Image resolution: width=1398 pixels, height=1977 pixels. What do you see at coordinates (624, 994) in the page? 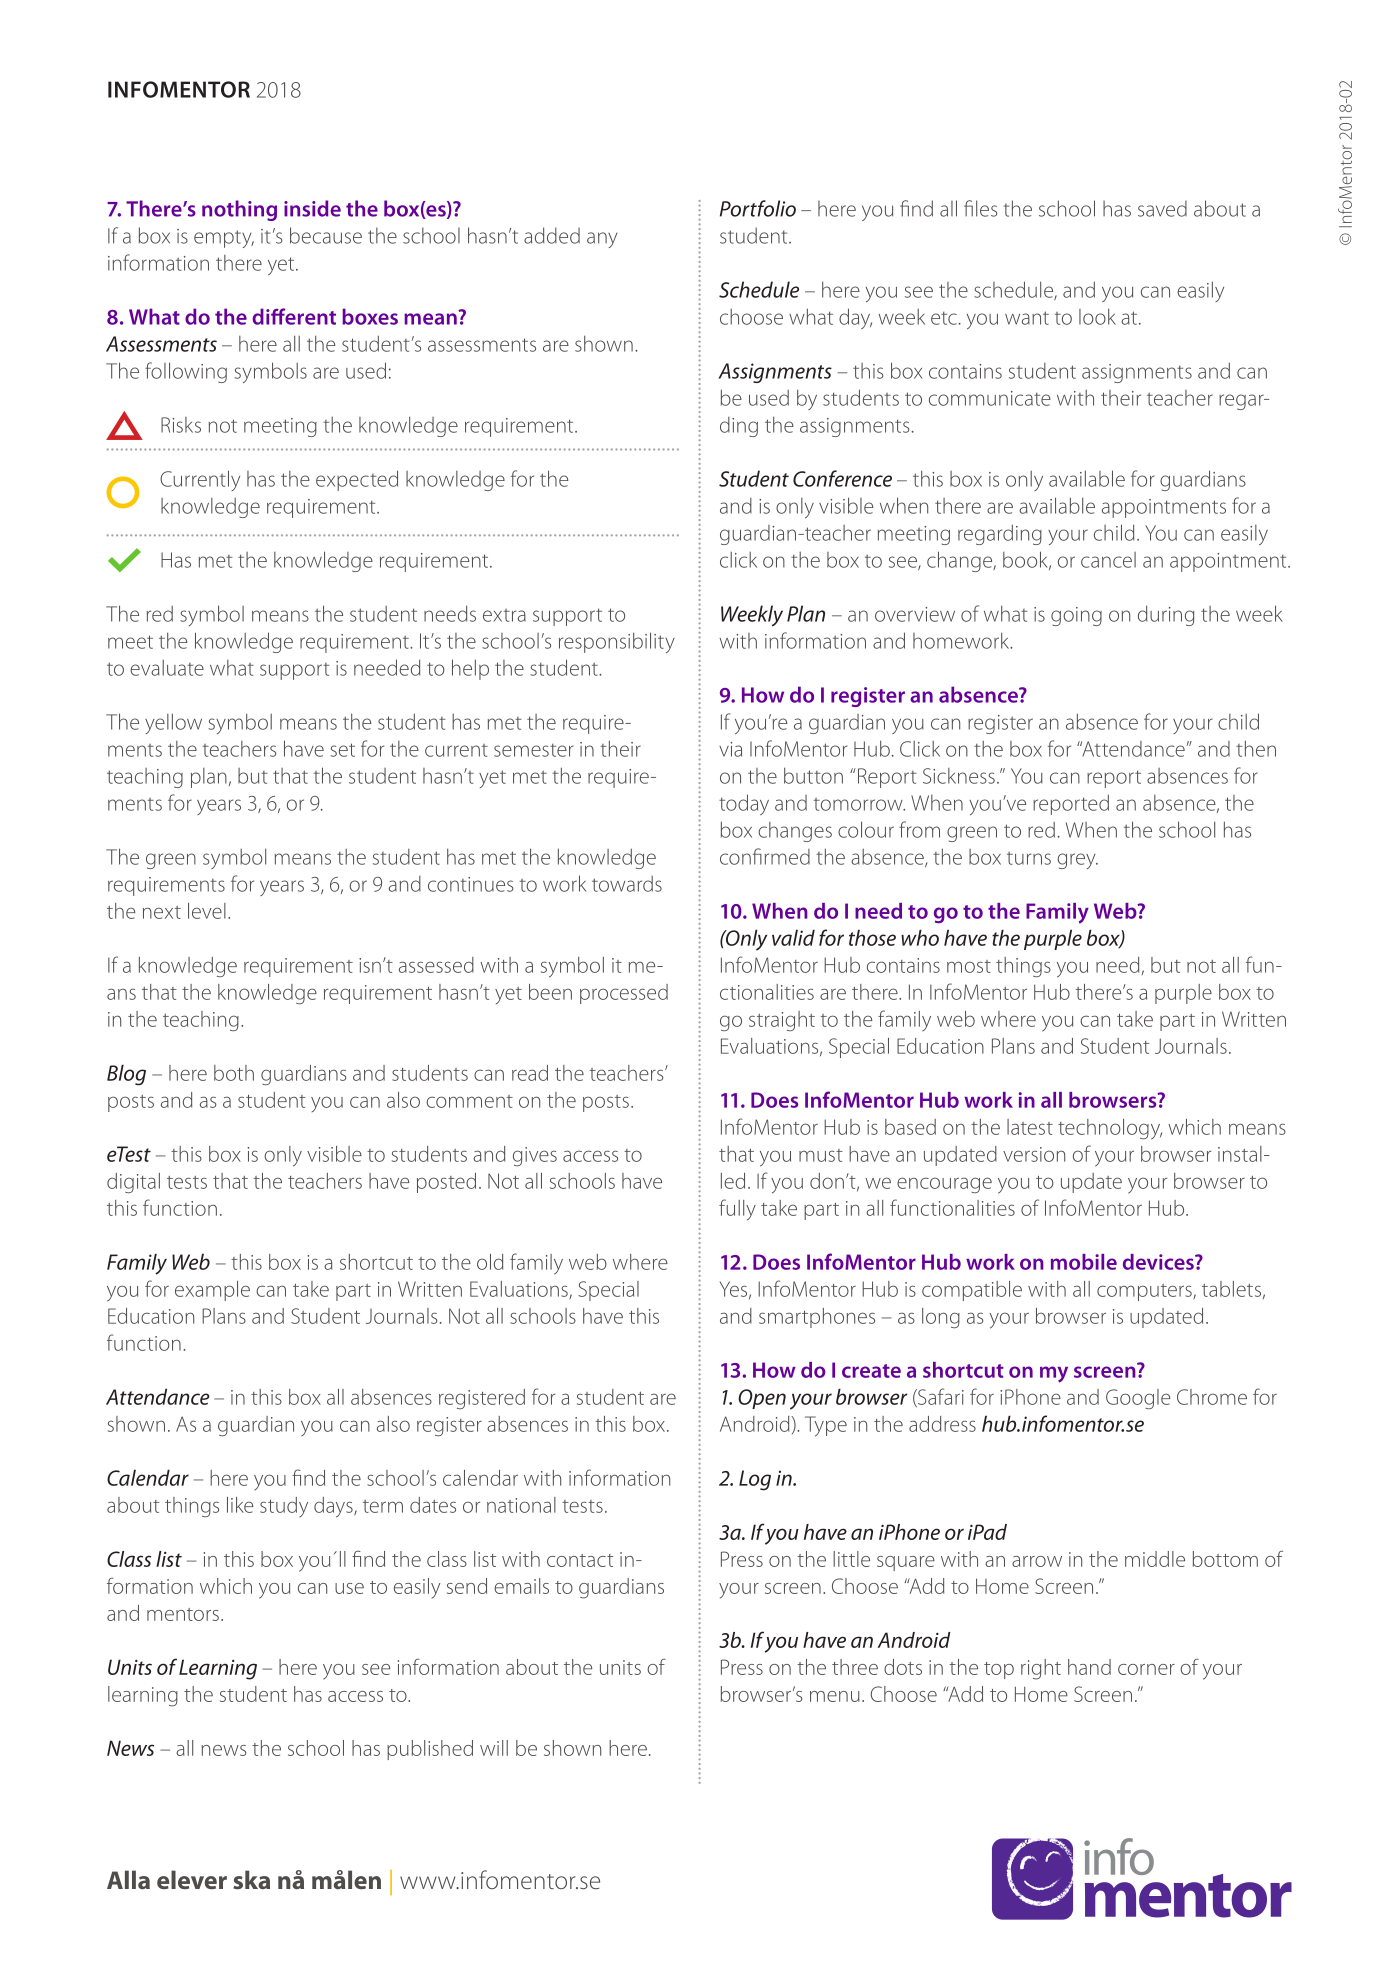
I see `processed` at bounding box center [624, 994].
